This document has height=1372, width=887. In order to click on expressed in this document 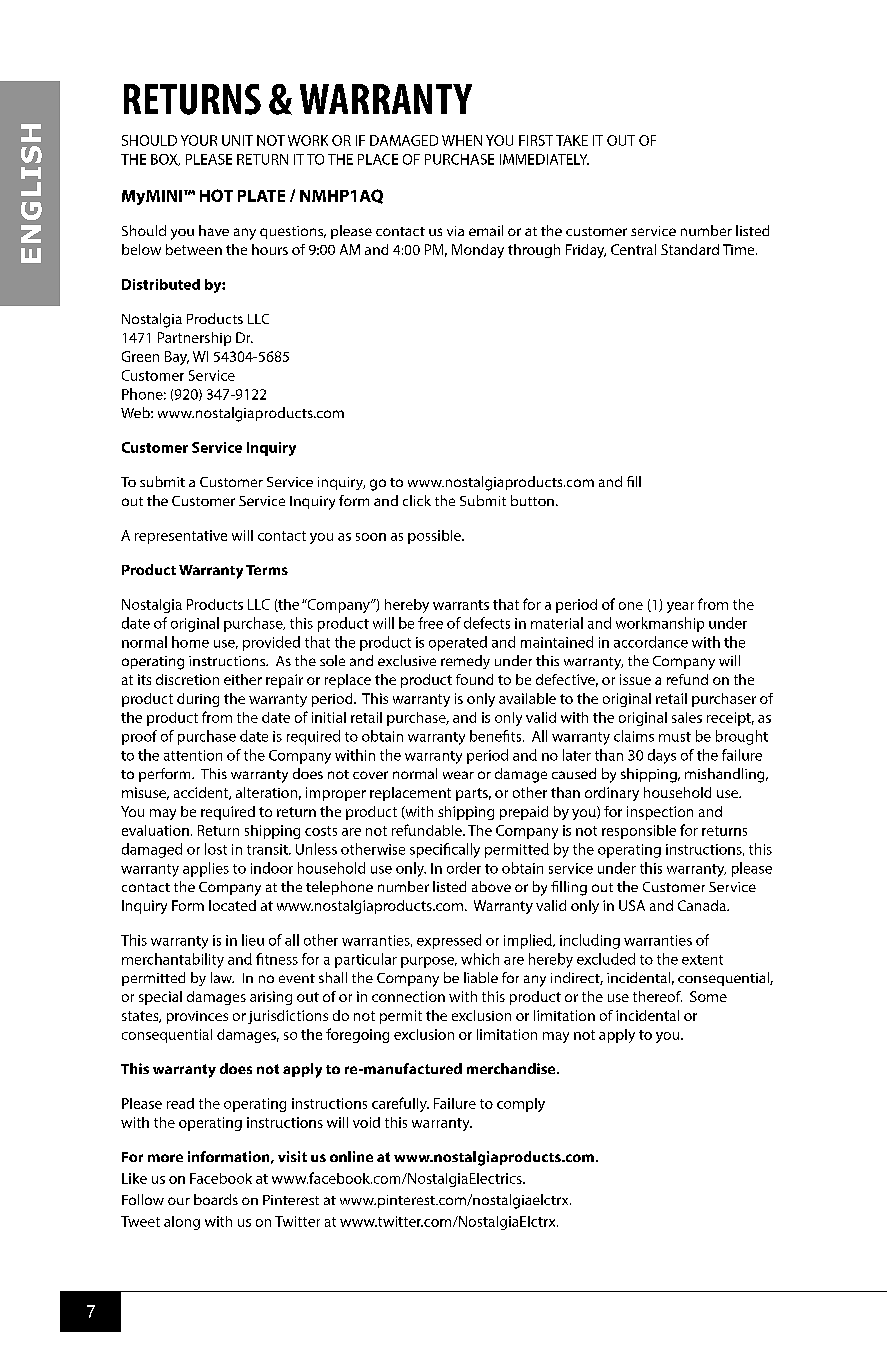, I will do `click(449, 941)`.
